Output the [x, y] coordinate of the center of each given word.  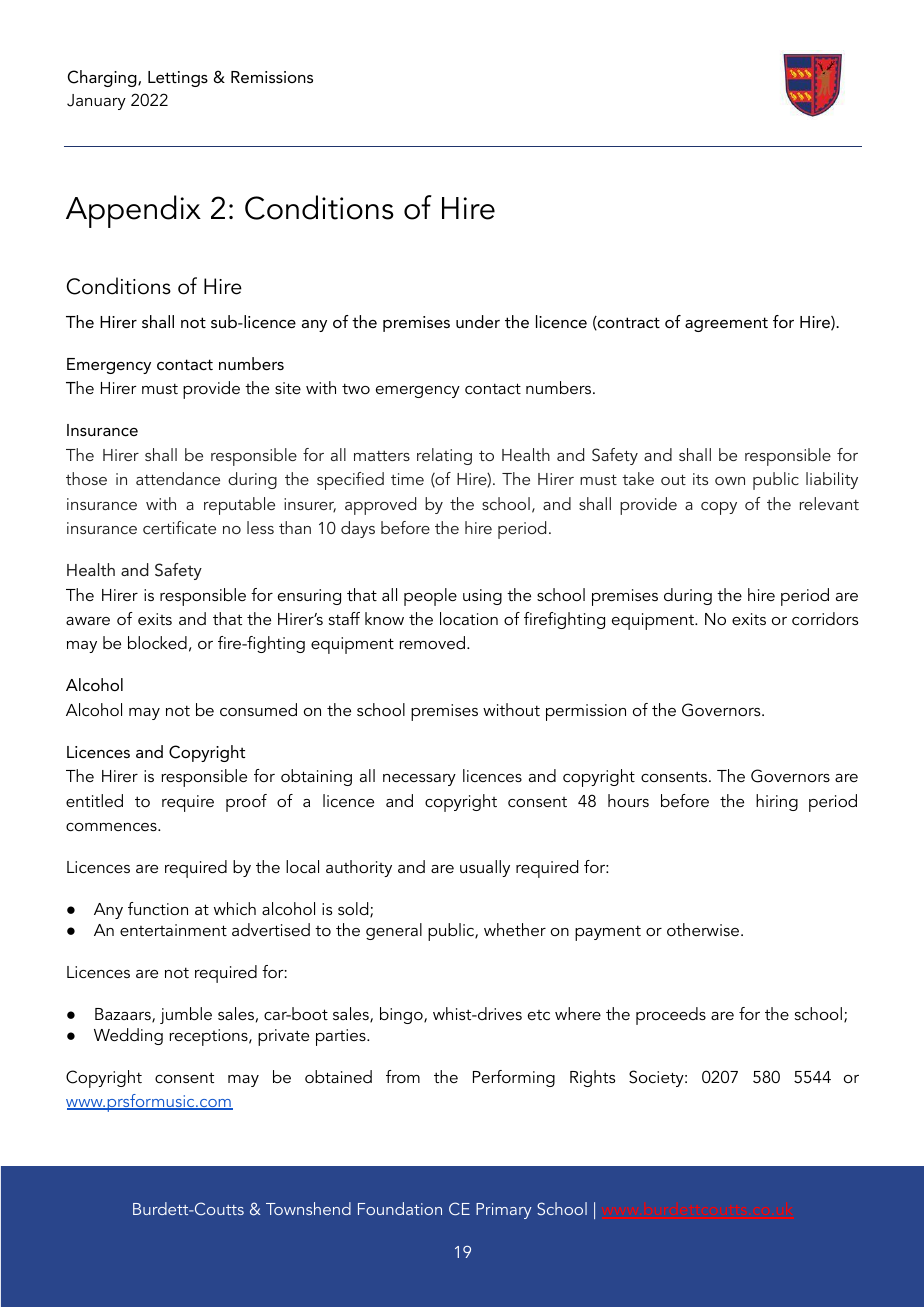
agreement [726, 324]
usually [485, 868]
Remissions [272, 77]
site [288, 388]
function [158, 908]
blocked [157, 642]
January [96, 102]
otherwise [704, 929]
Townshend [308, 1208]
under [478, 321]
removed [432, 642]
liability [832, 480]
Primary [504, 1211]
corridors [825, 618]
